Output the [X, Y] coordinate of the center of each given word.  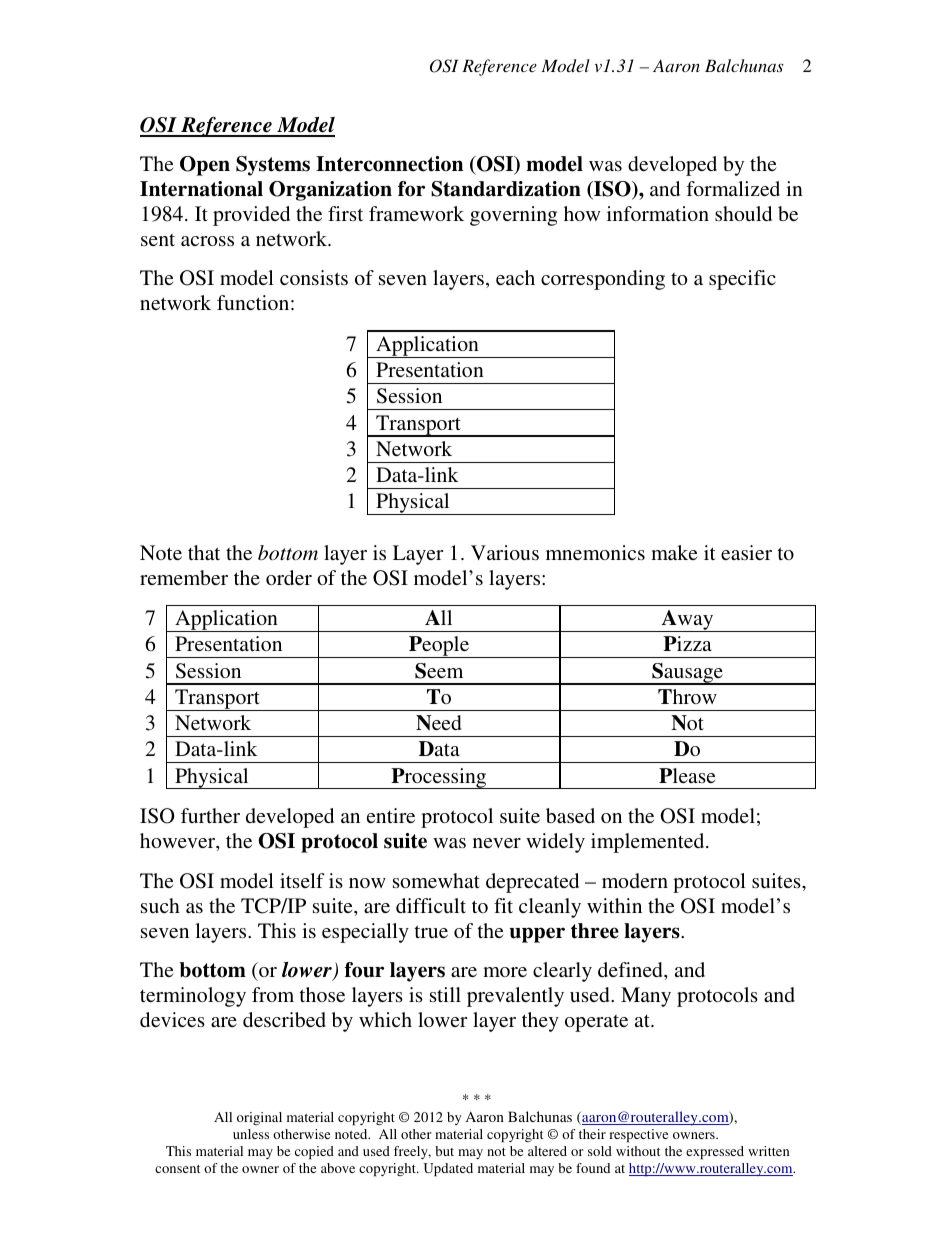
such [160, 905]
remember [184, 577]
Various [505, 552]
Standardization [506, 189]
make [674, 552]
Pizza [687, 643]
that [204, 552]
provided [251, 216]
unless [251, 1134]
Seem [439, 671]
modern [635, 880]
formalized [733, 188]
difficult [431, 905]
